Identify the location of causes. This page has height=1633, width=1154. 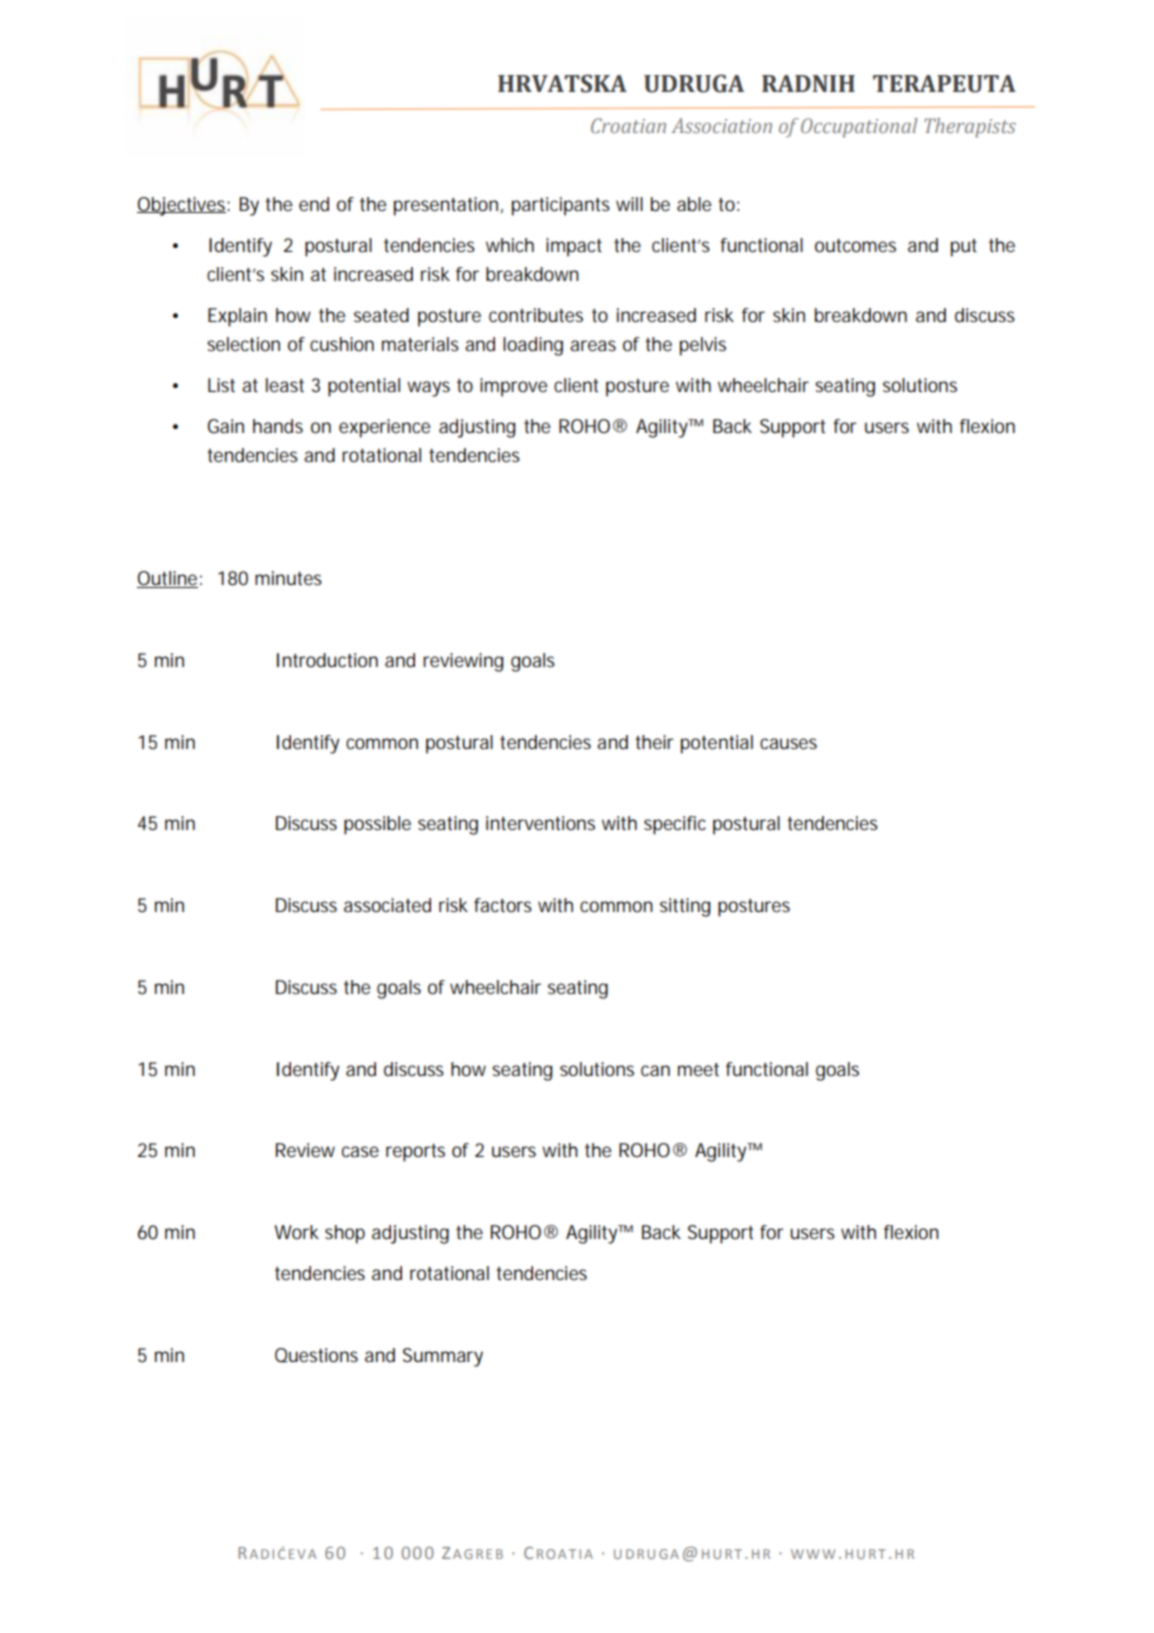
(788, 743).
